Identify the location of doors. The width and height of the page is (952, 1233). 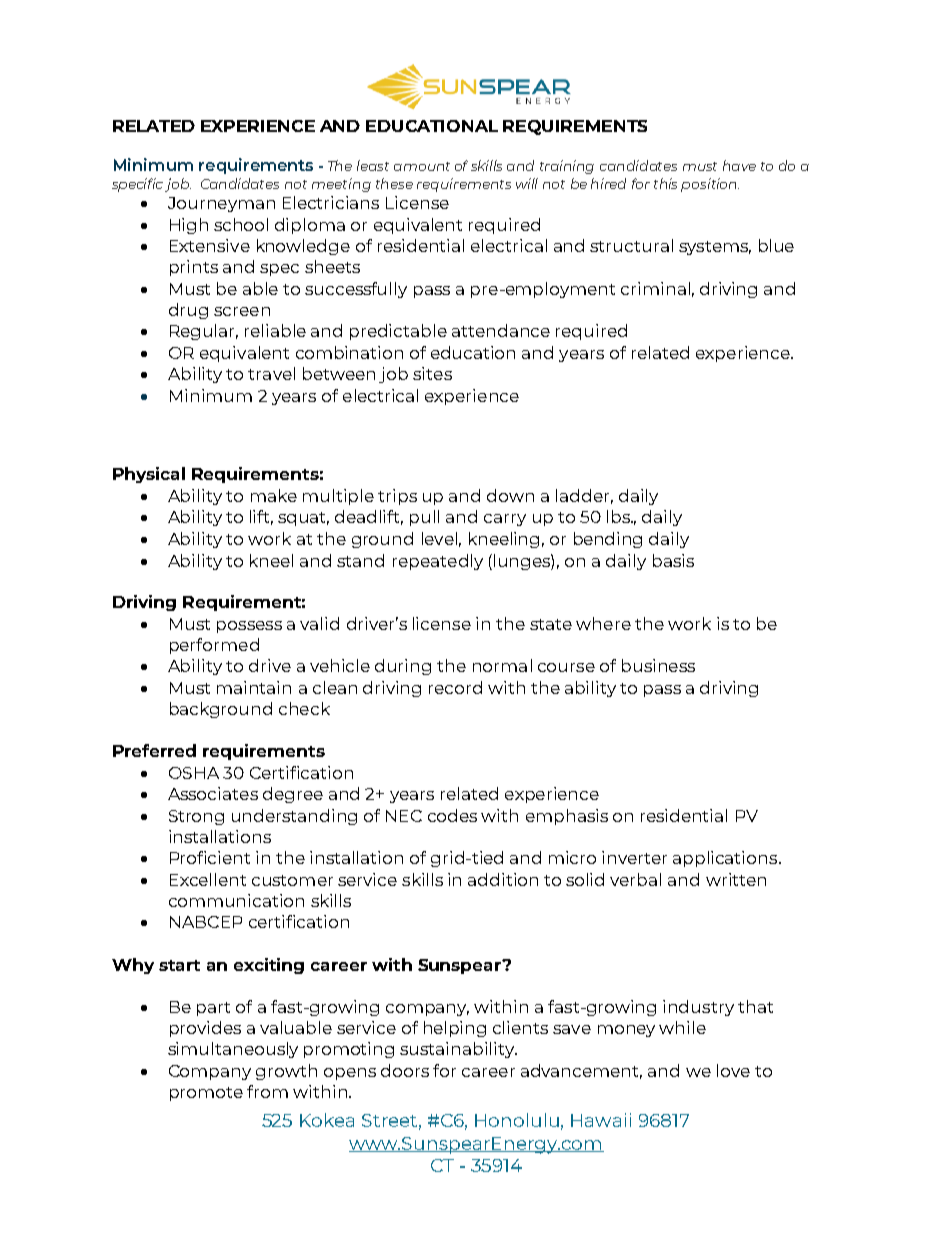
(405, 1070).
